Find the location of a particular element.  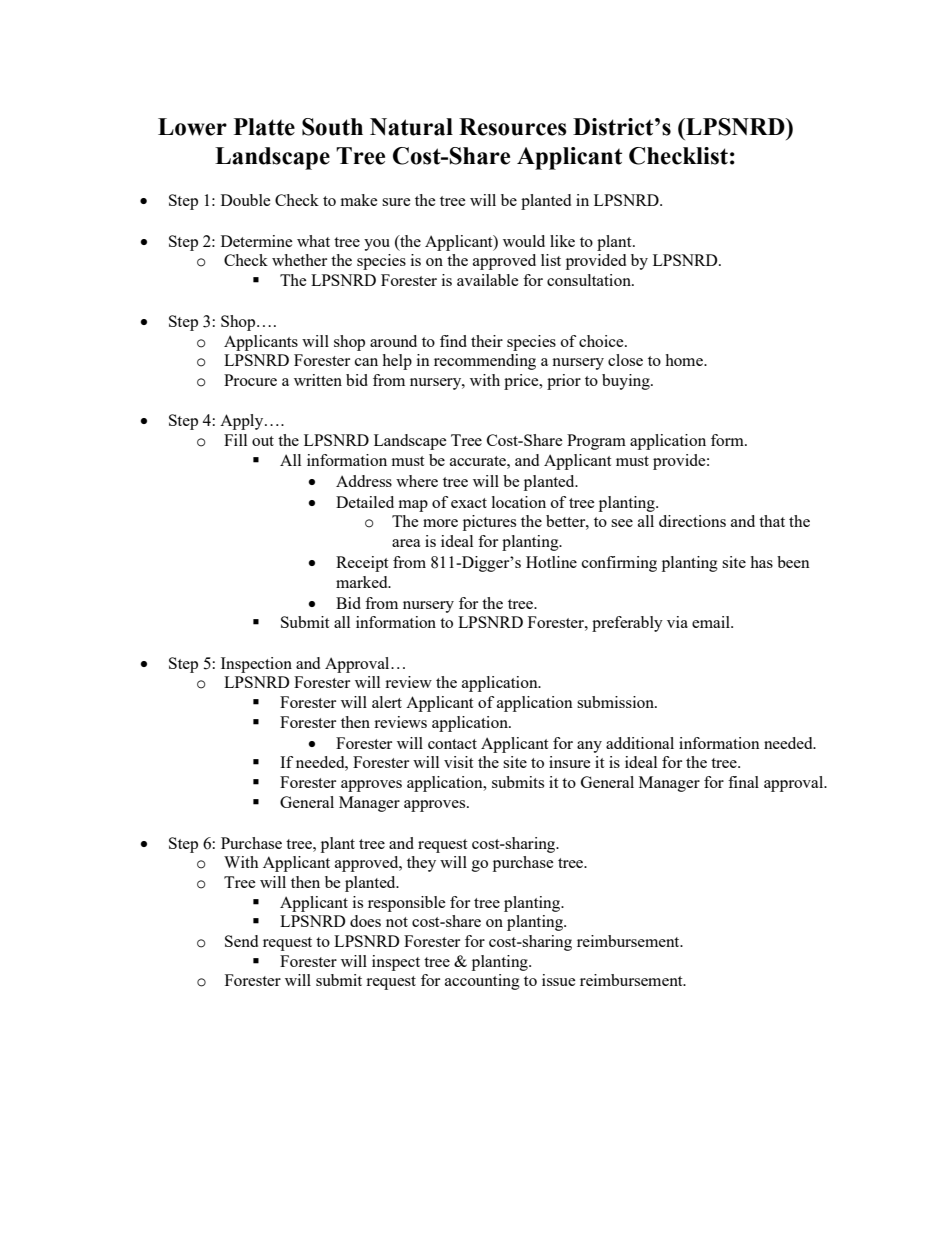

directions is located at coordinates (692, 521).
